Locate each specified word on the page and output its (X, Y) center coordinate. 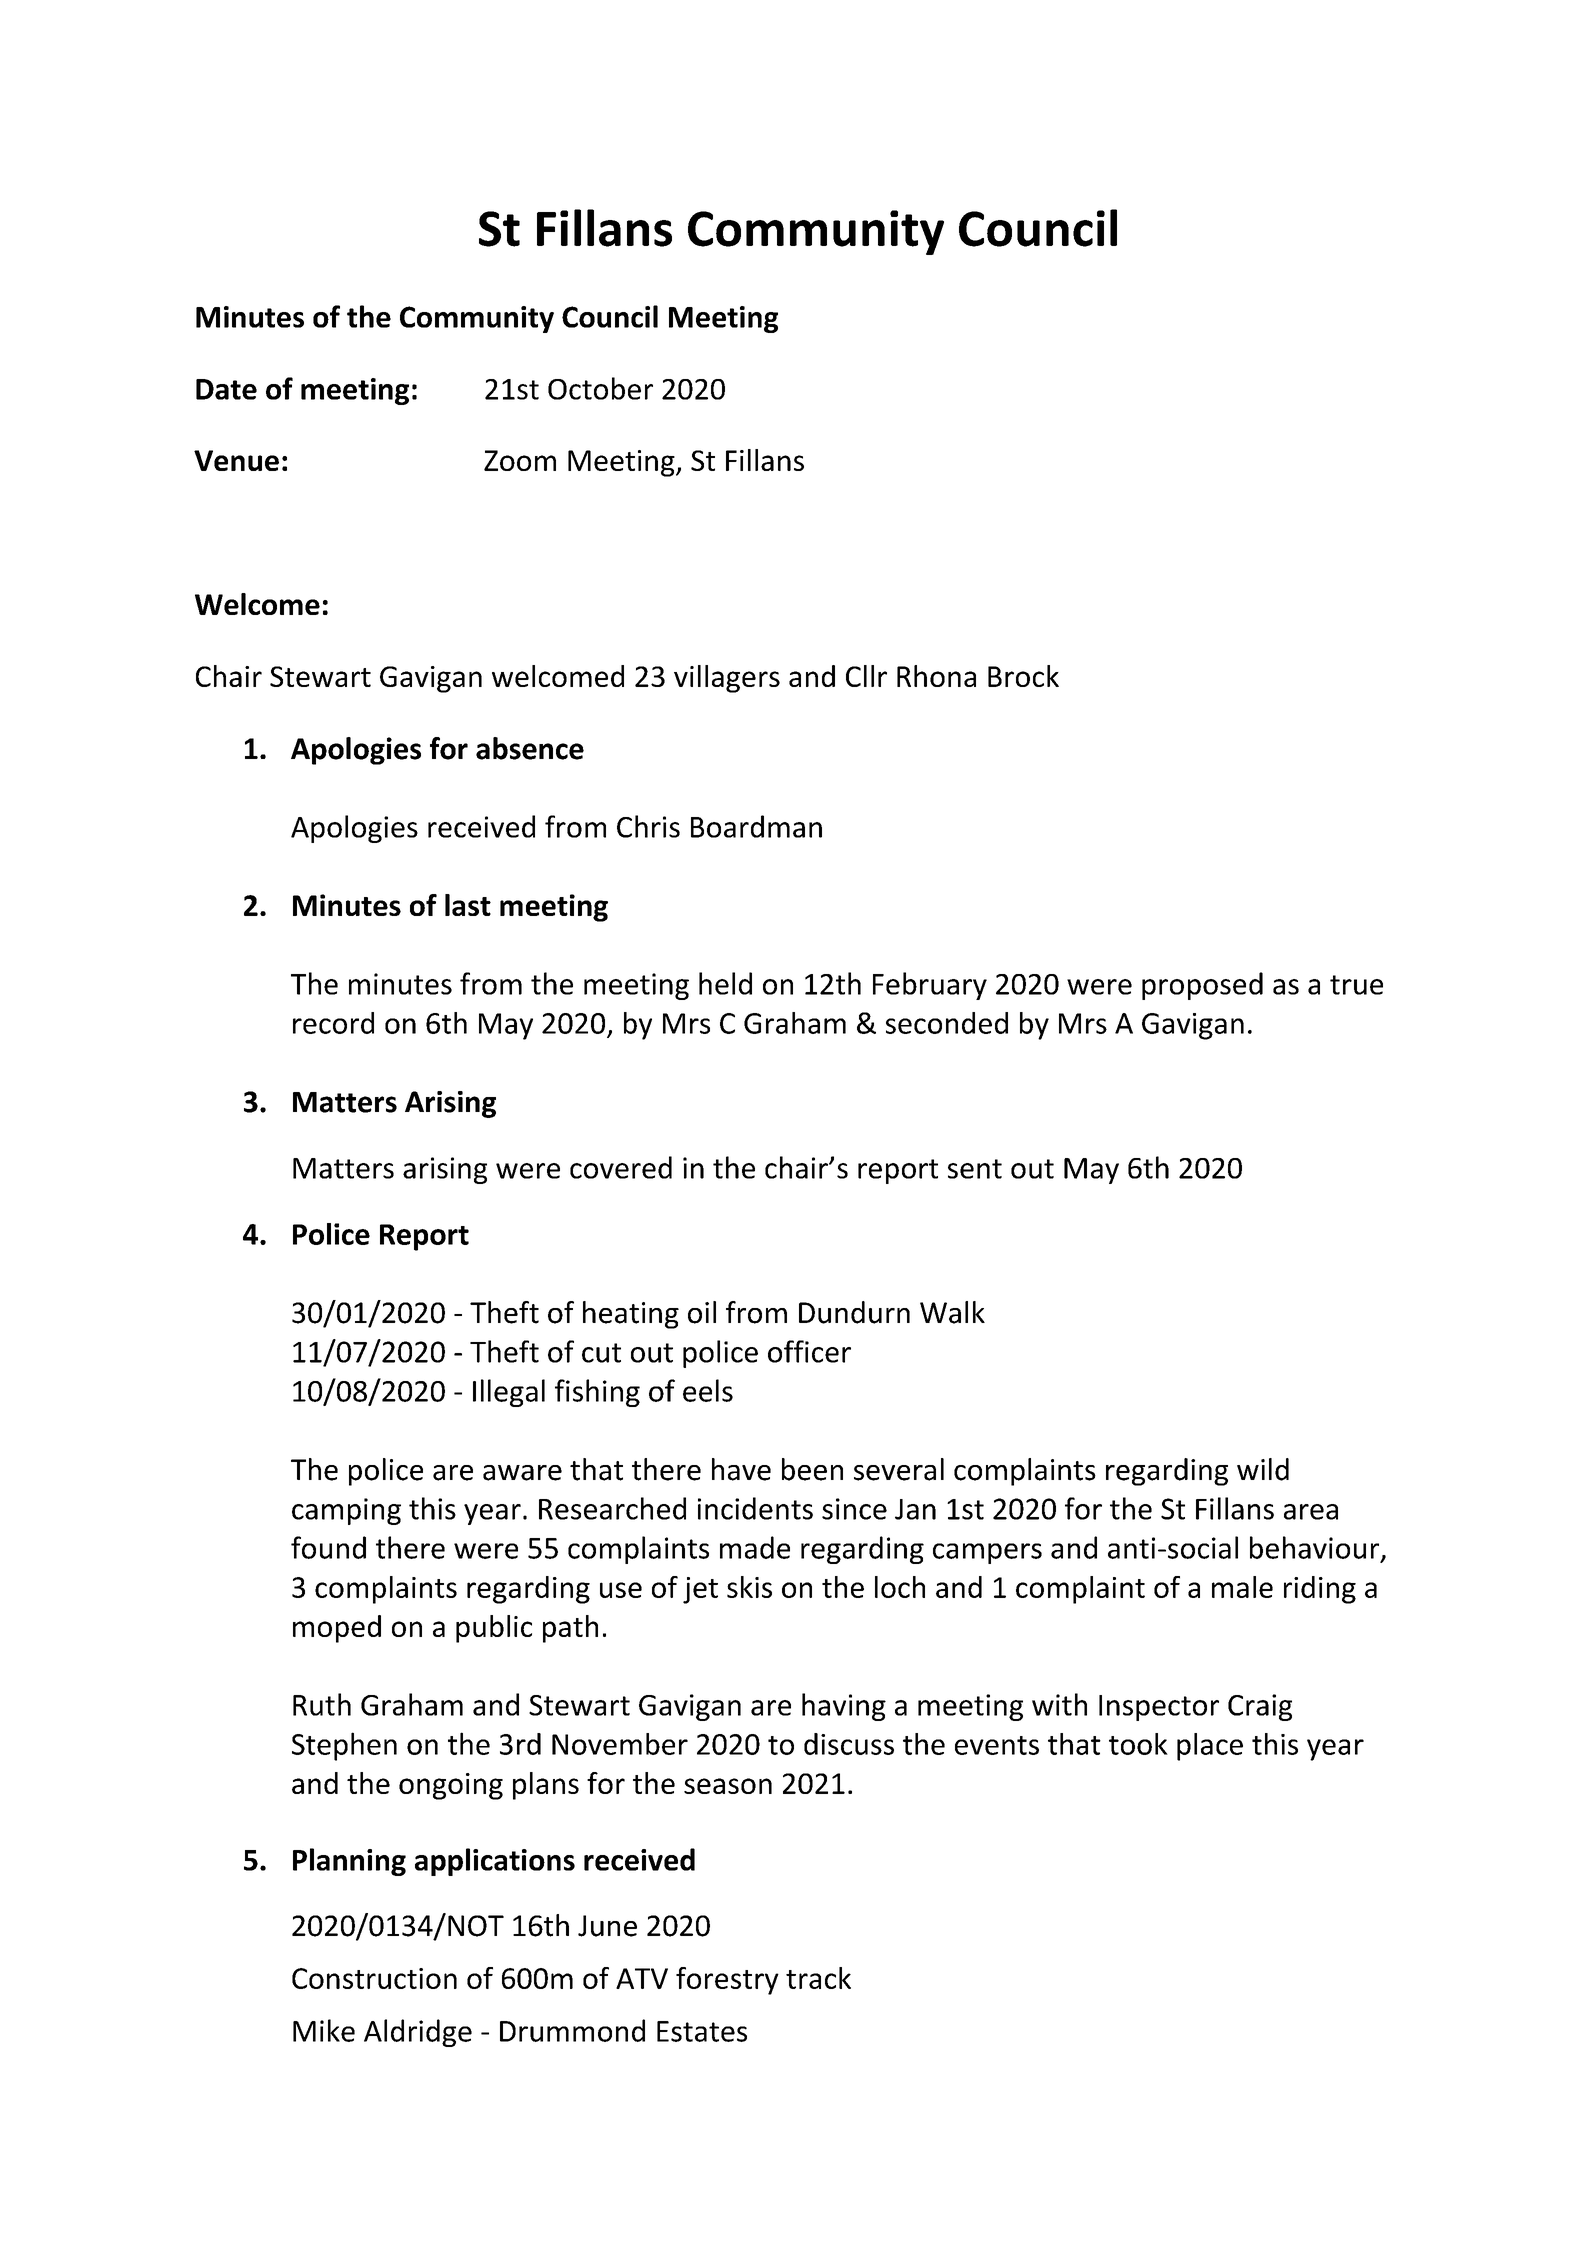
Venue (236, 460)
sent (975, 1169)
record (333, 1023)
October (600, 388)
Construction (374, 1978)
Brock (1023, 676)
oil (702, 1312)
